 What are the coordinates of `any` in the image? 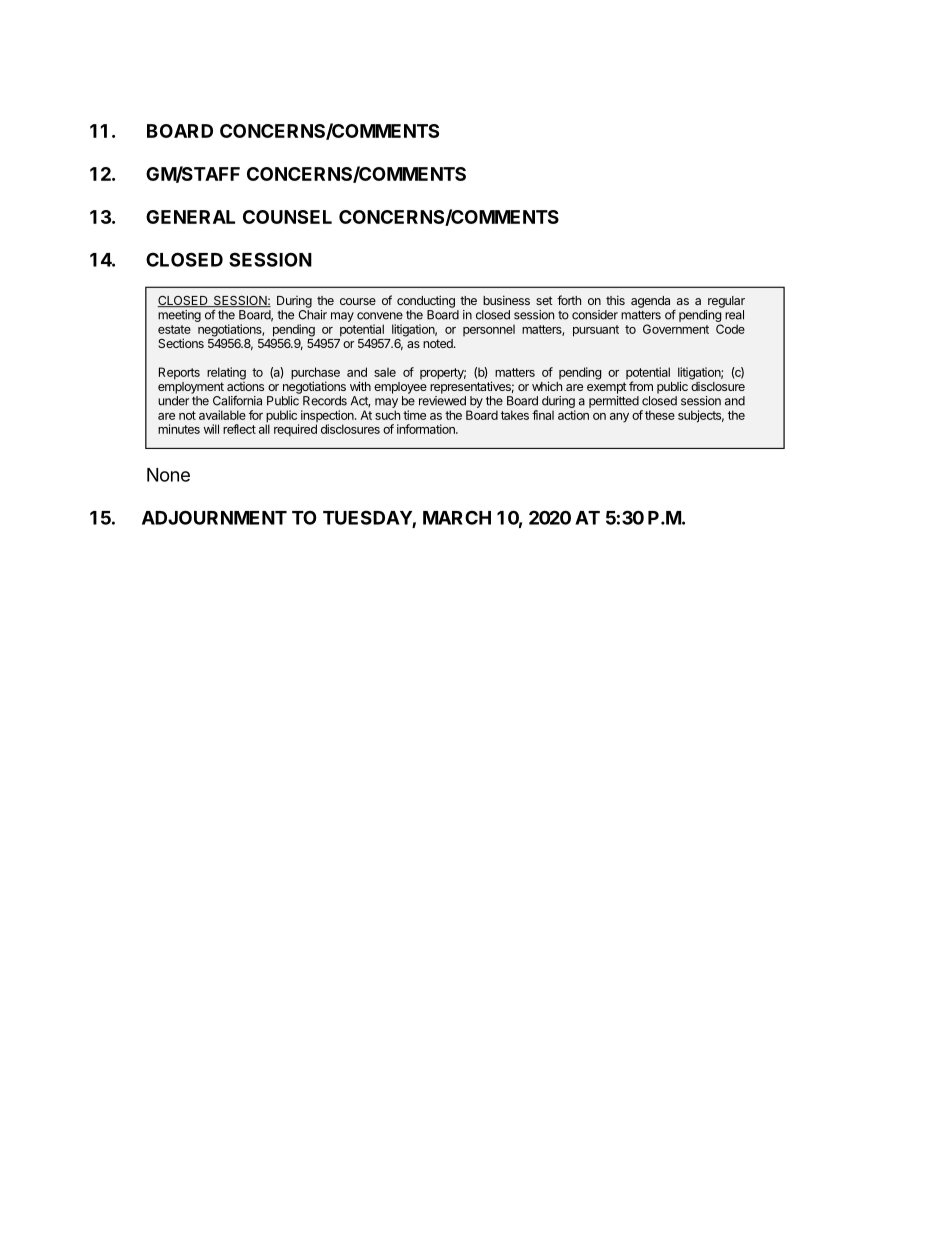 It's located at (619, 418).
